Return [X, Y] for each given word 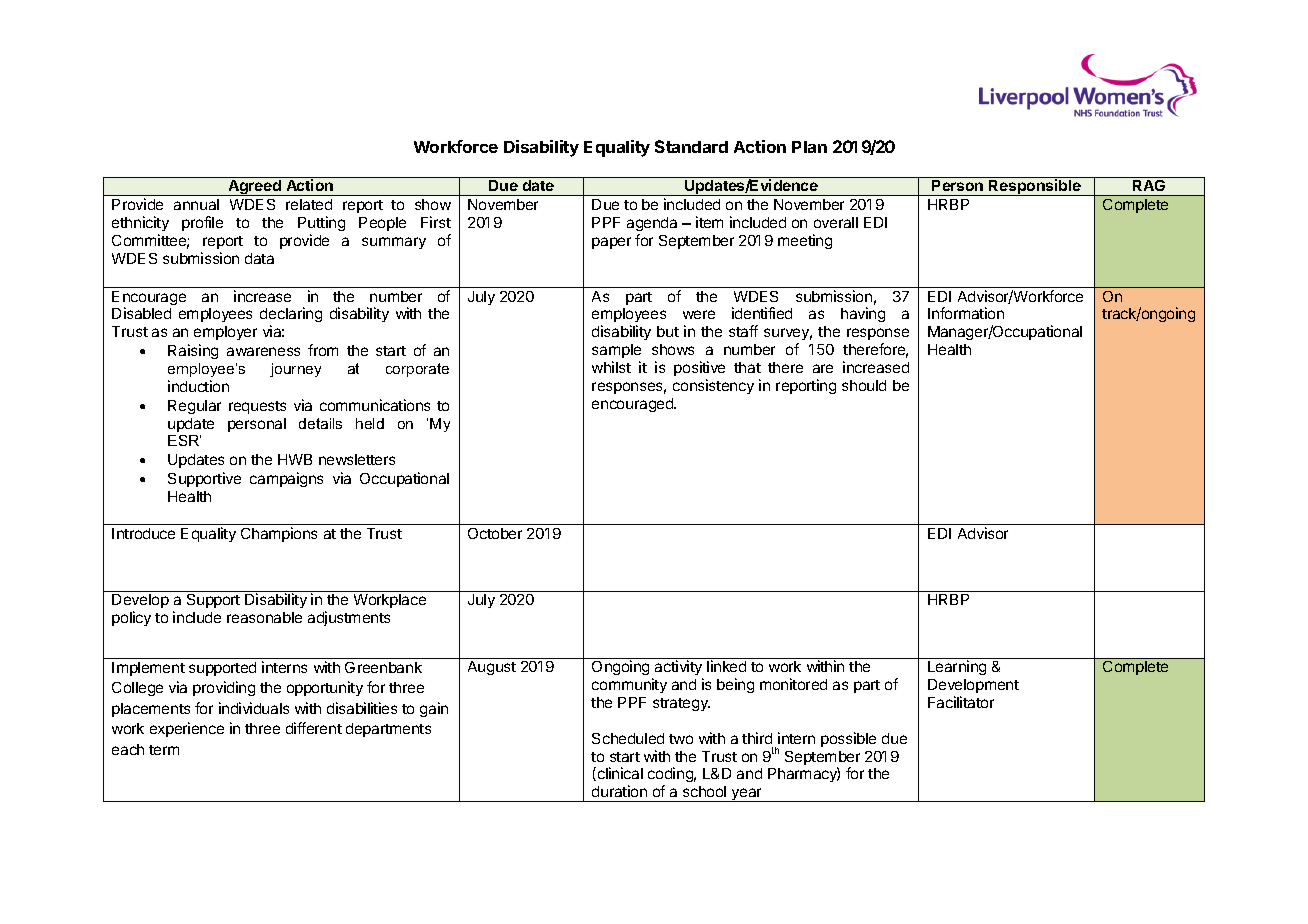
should [864, 385]
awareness [263, 351]
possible [848, 739]
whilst [611, 367]
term [164, 750]
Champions [279, 534]
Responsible [1035, 187]
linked [726, 666]
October [495, 533]
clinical [619, 774]
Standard [691, 146]
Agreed [254, 188]
